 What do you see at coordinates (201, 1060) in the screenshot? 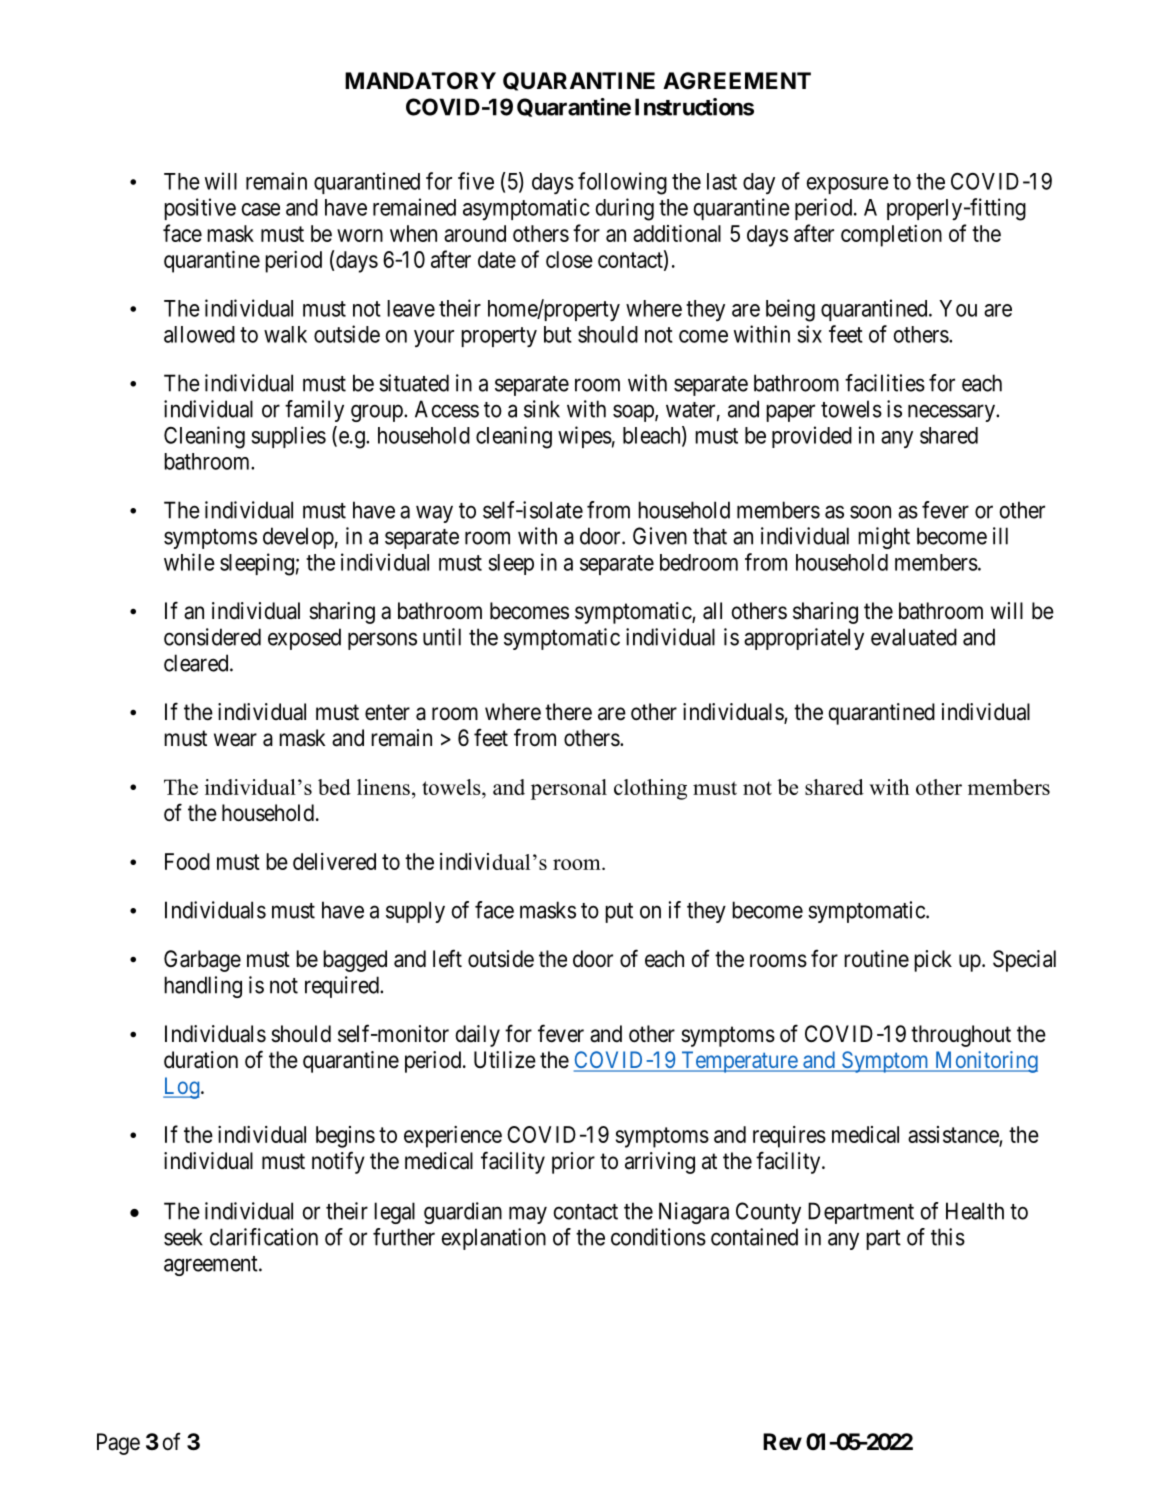
I see `duration` at bounding box center [201, 1060].
